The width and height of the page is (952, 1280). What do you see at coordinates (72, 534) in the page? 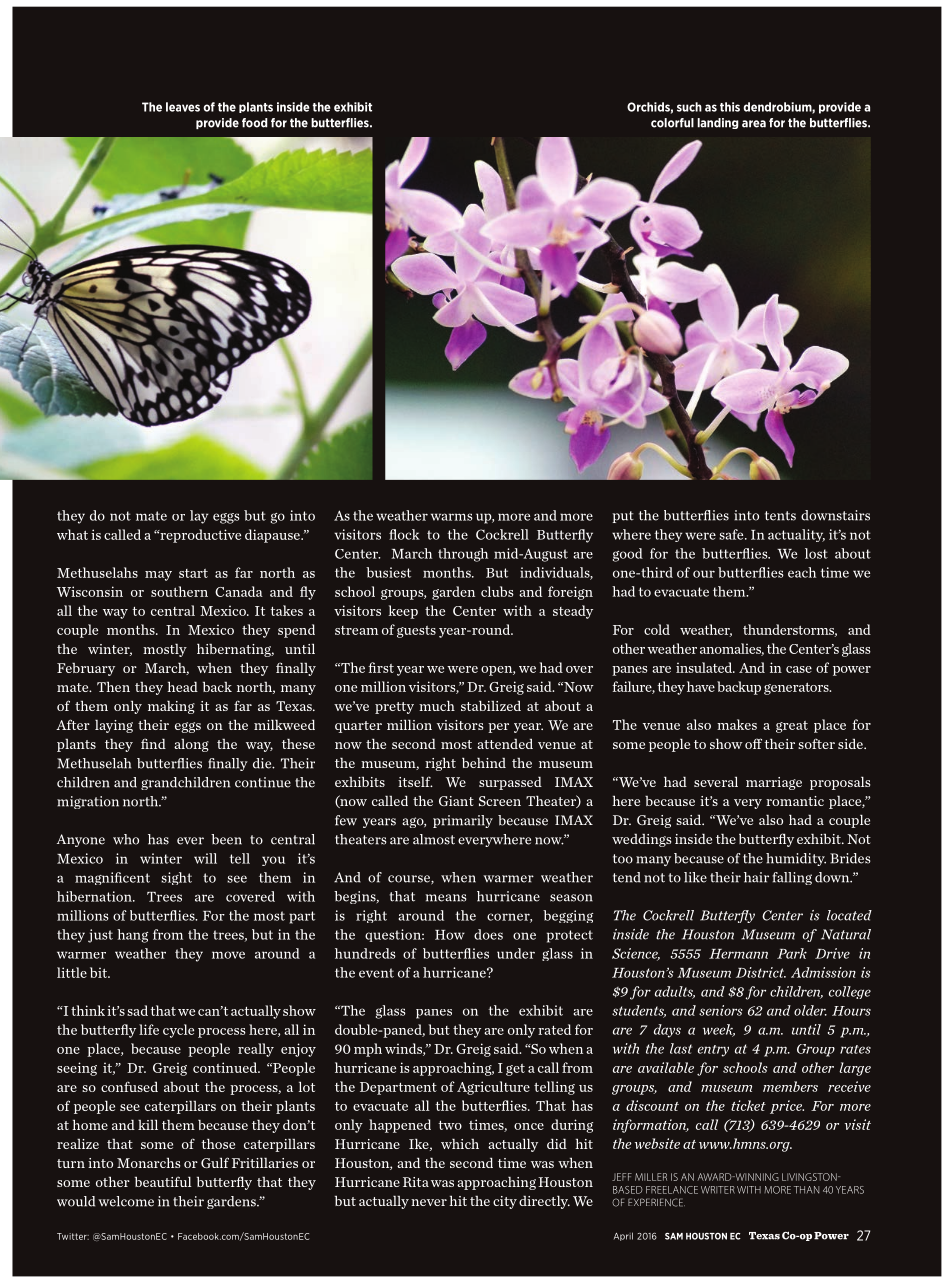
I see `what` at bounding box center [72, 534].
